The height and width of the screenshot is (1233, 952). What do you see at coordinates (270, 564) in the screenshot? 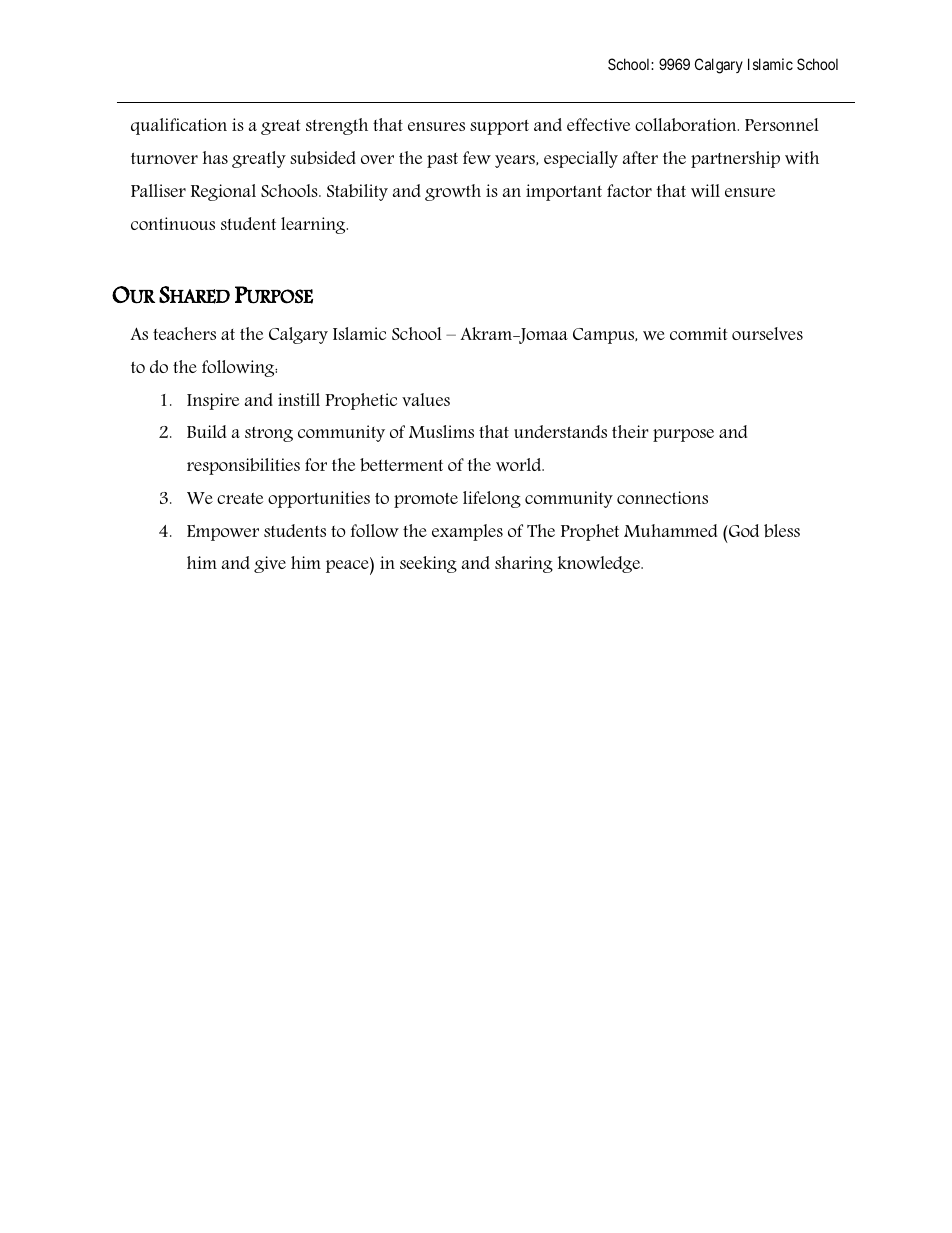
I see `give` at bounding box center [270, 564].
